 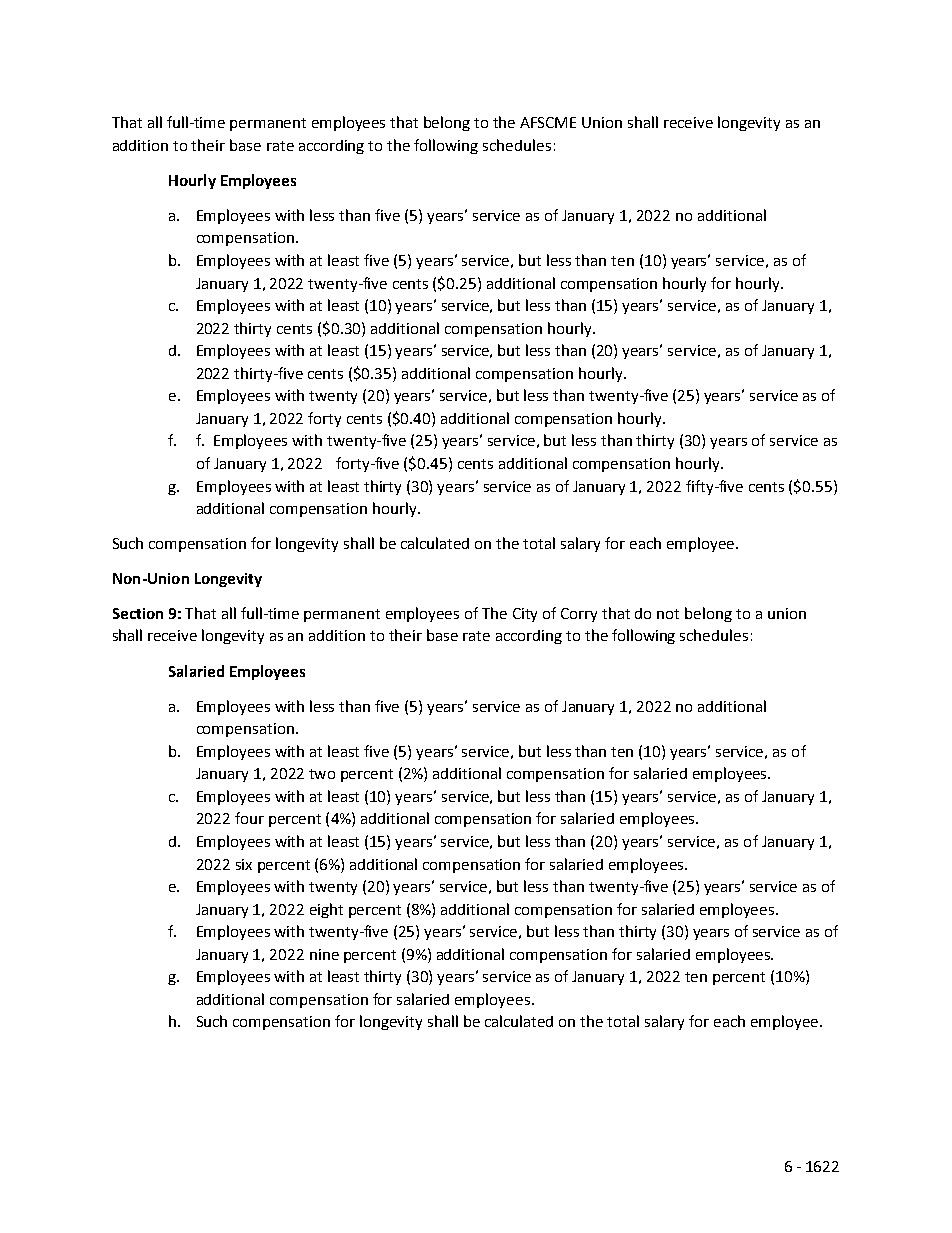 I want to click on Section, so click(x=138, y=613).
